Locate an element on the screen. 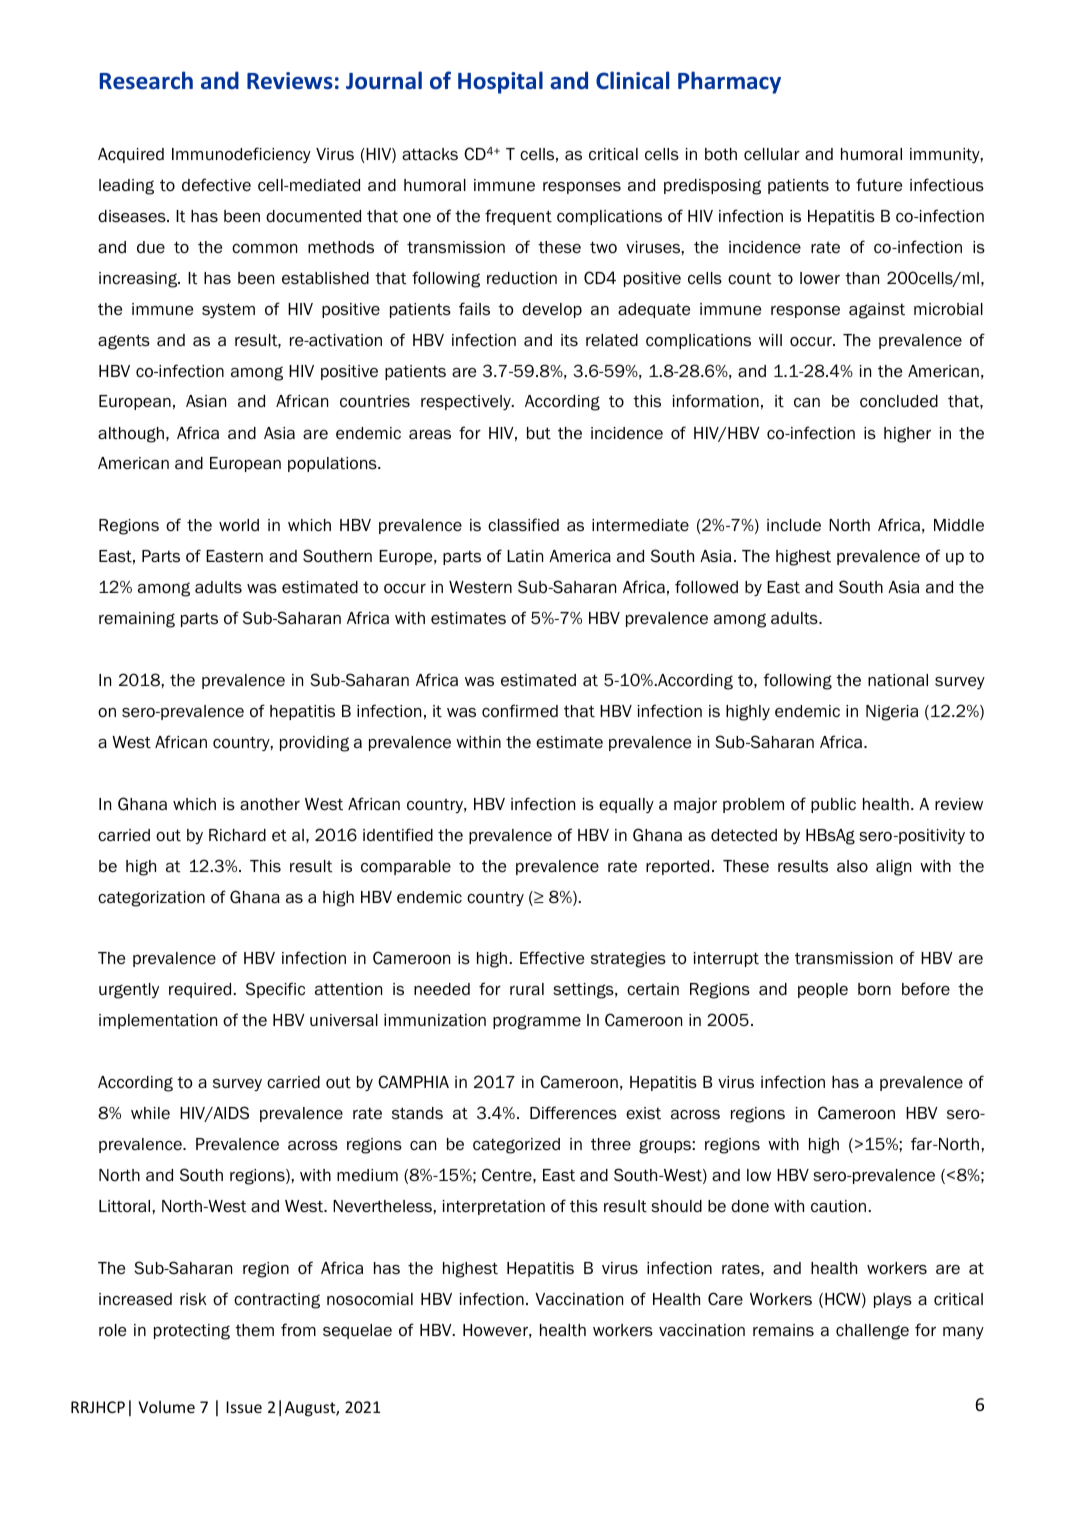 The image size is (1083, 1531). required is located at coordinates (201, 990).
